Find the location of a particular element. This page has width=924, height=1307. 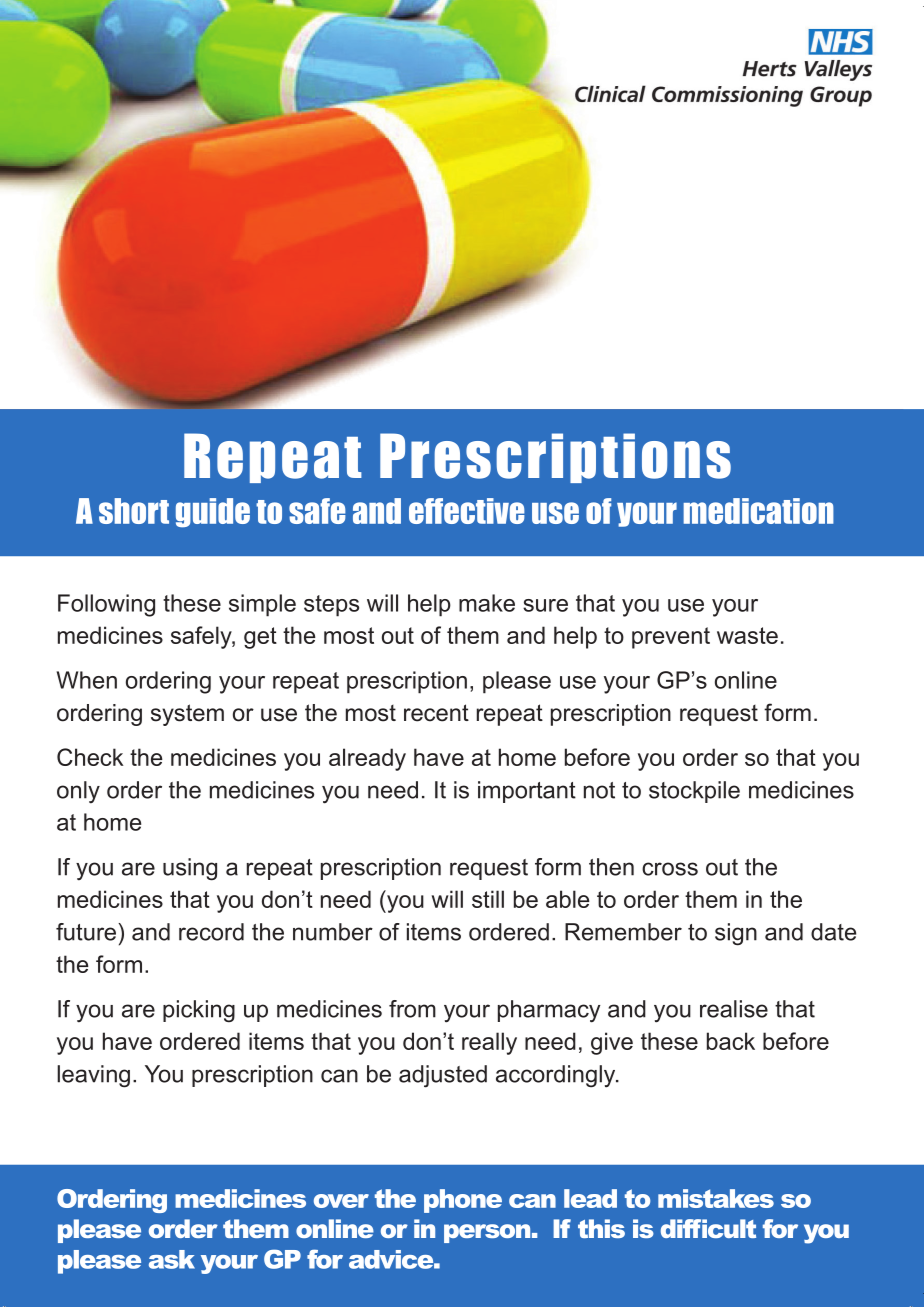

ask is located at coordinates (172, 1259).
